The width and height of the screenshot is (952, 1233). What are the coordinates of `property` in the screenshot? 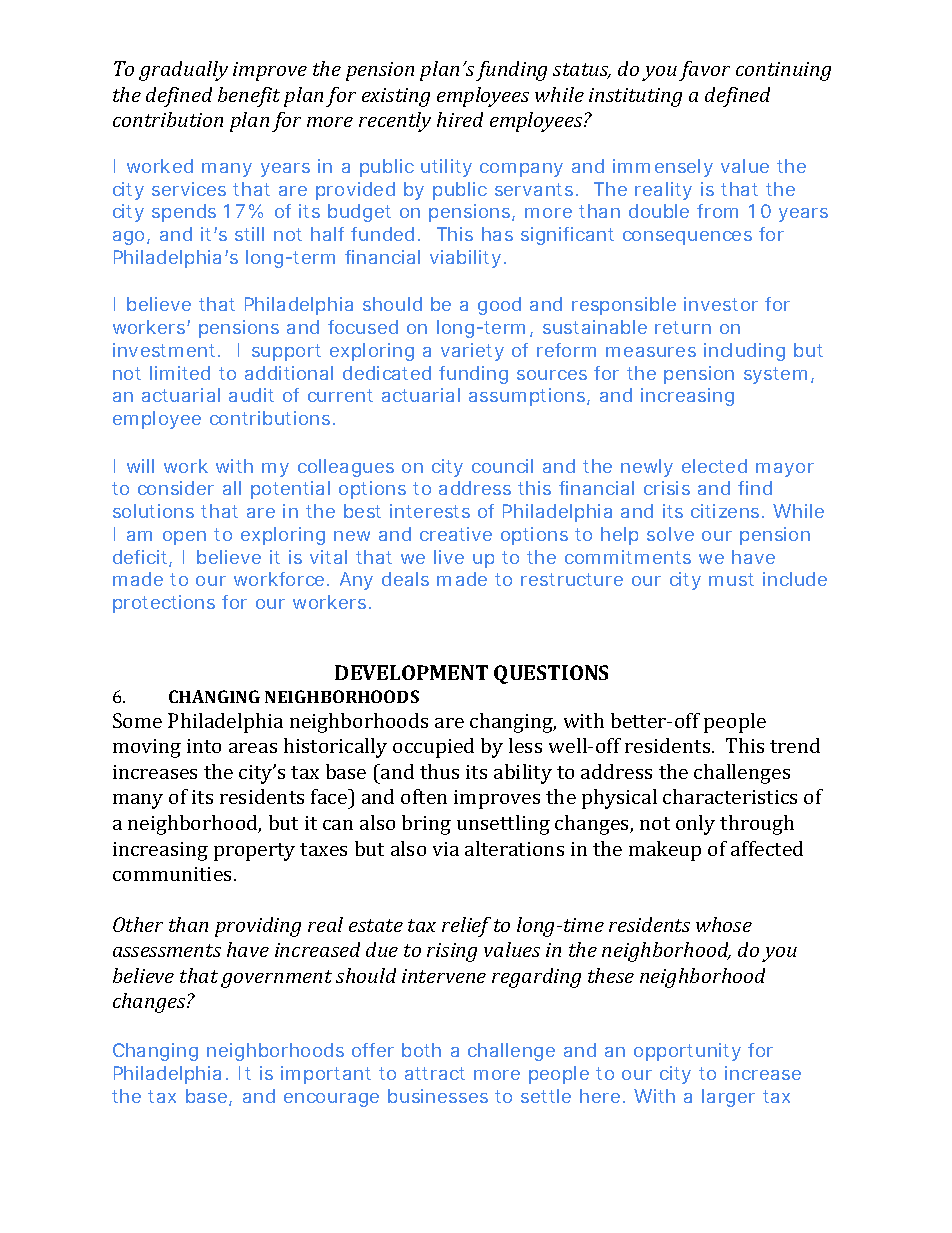 It's located at (254, 852).
